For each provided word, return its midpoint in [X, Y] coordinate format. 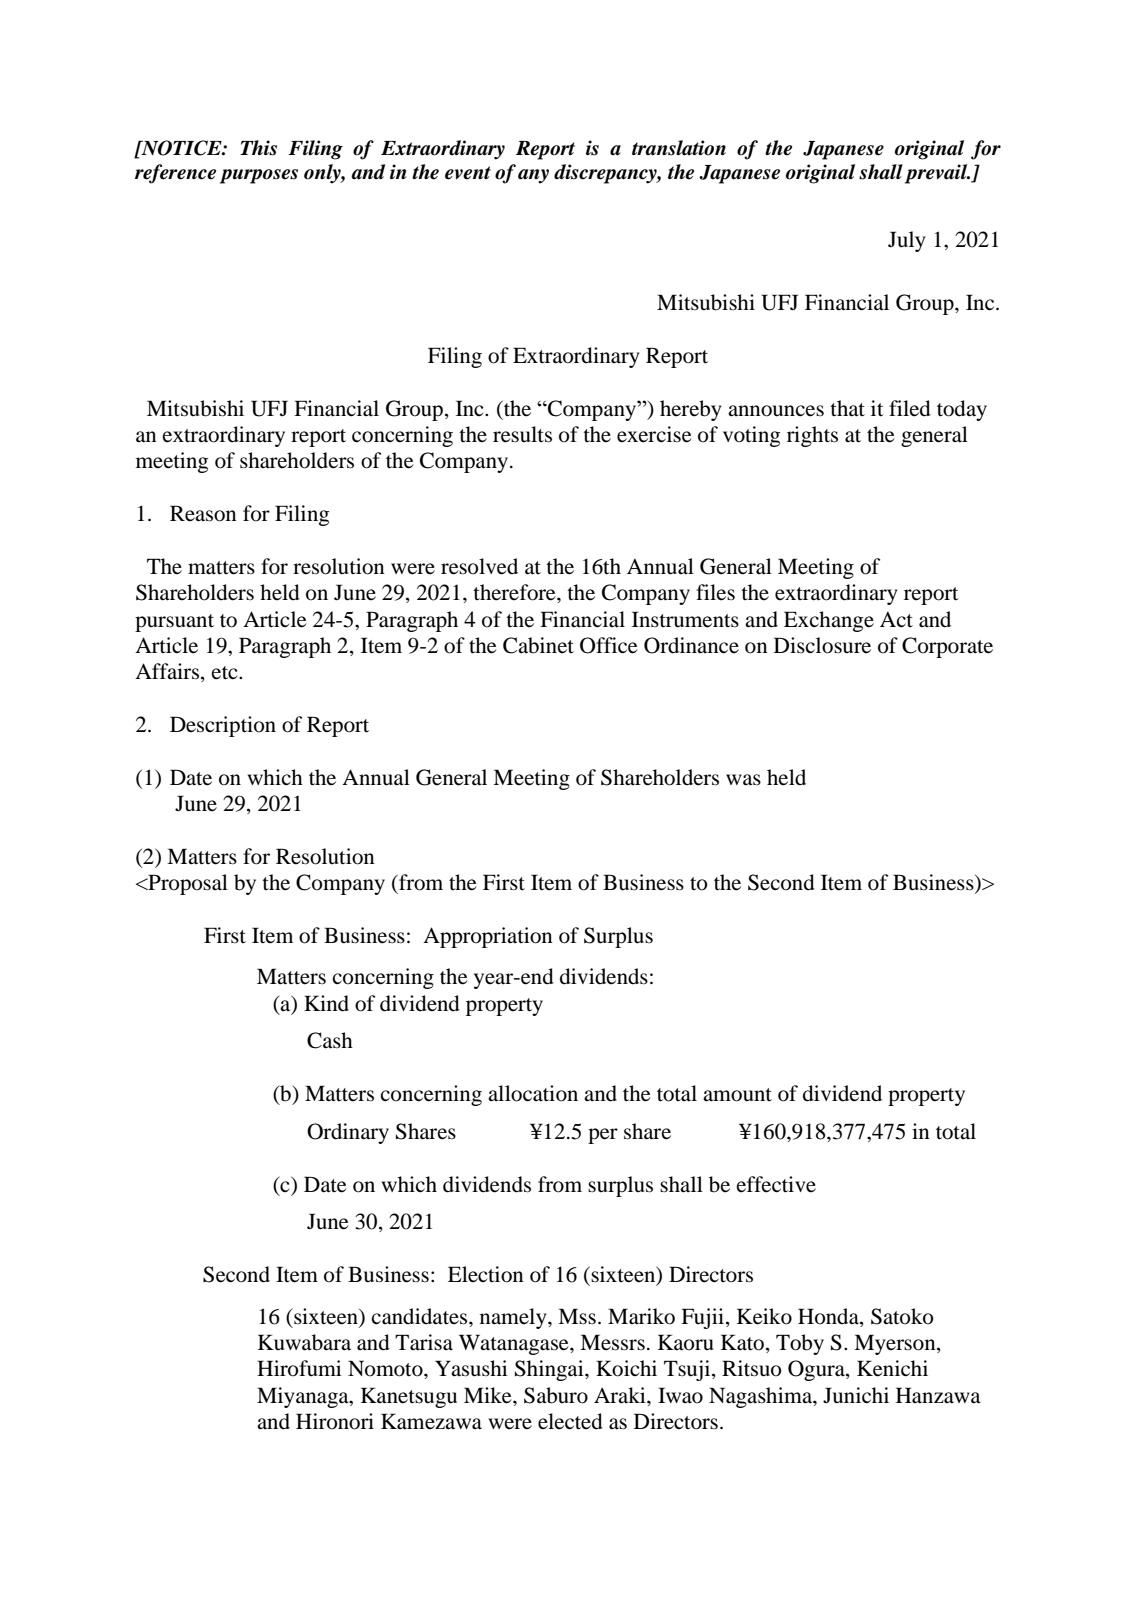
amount [737, 1095]
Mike [489, 1395]
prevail [937, 174]
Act [896, 619]
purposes [259, 176]
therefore [515, 592]
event [468, 173]
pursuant [174, 623]
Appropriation [488, 937]
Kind [326, 1003]
